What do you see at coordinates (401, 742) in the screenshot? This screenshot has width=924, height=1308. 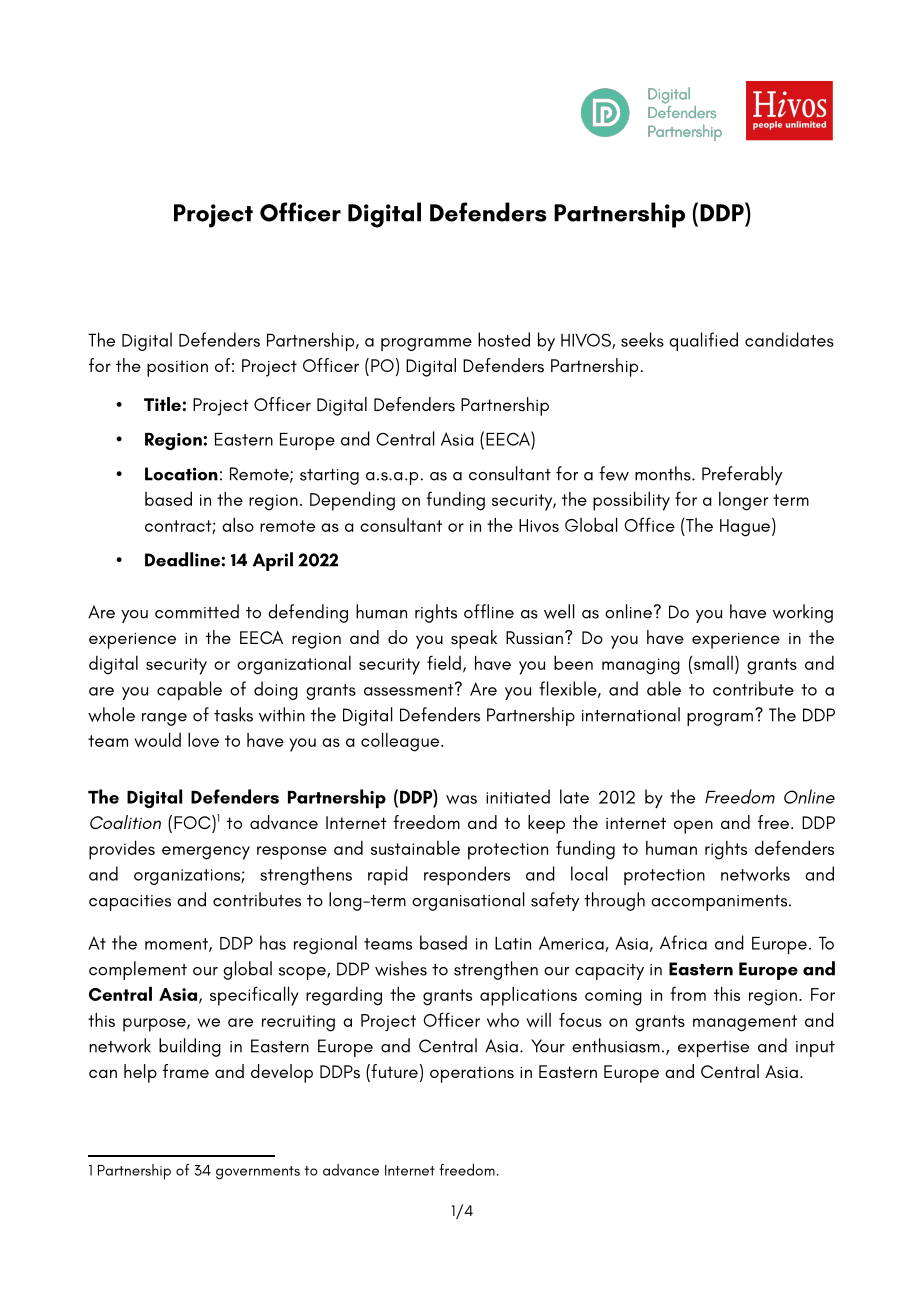 I see `colleague` at bounding box center [401, 742].
